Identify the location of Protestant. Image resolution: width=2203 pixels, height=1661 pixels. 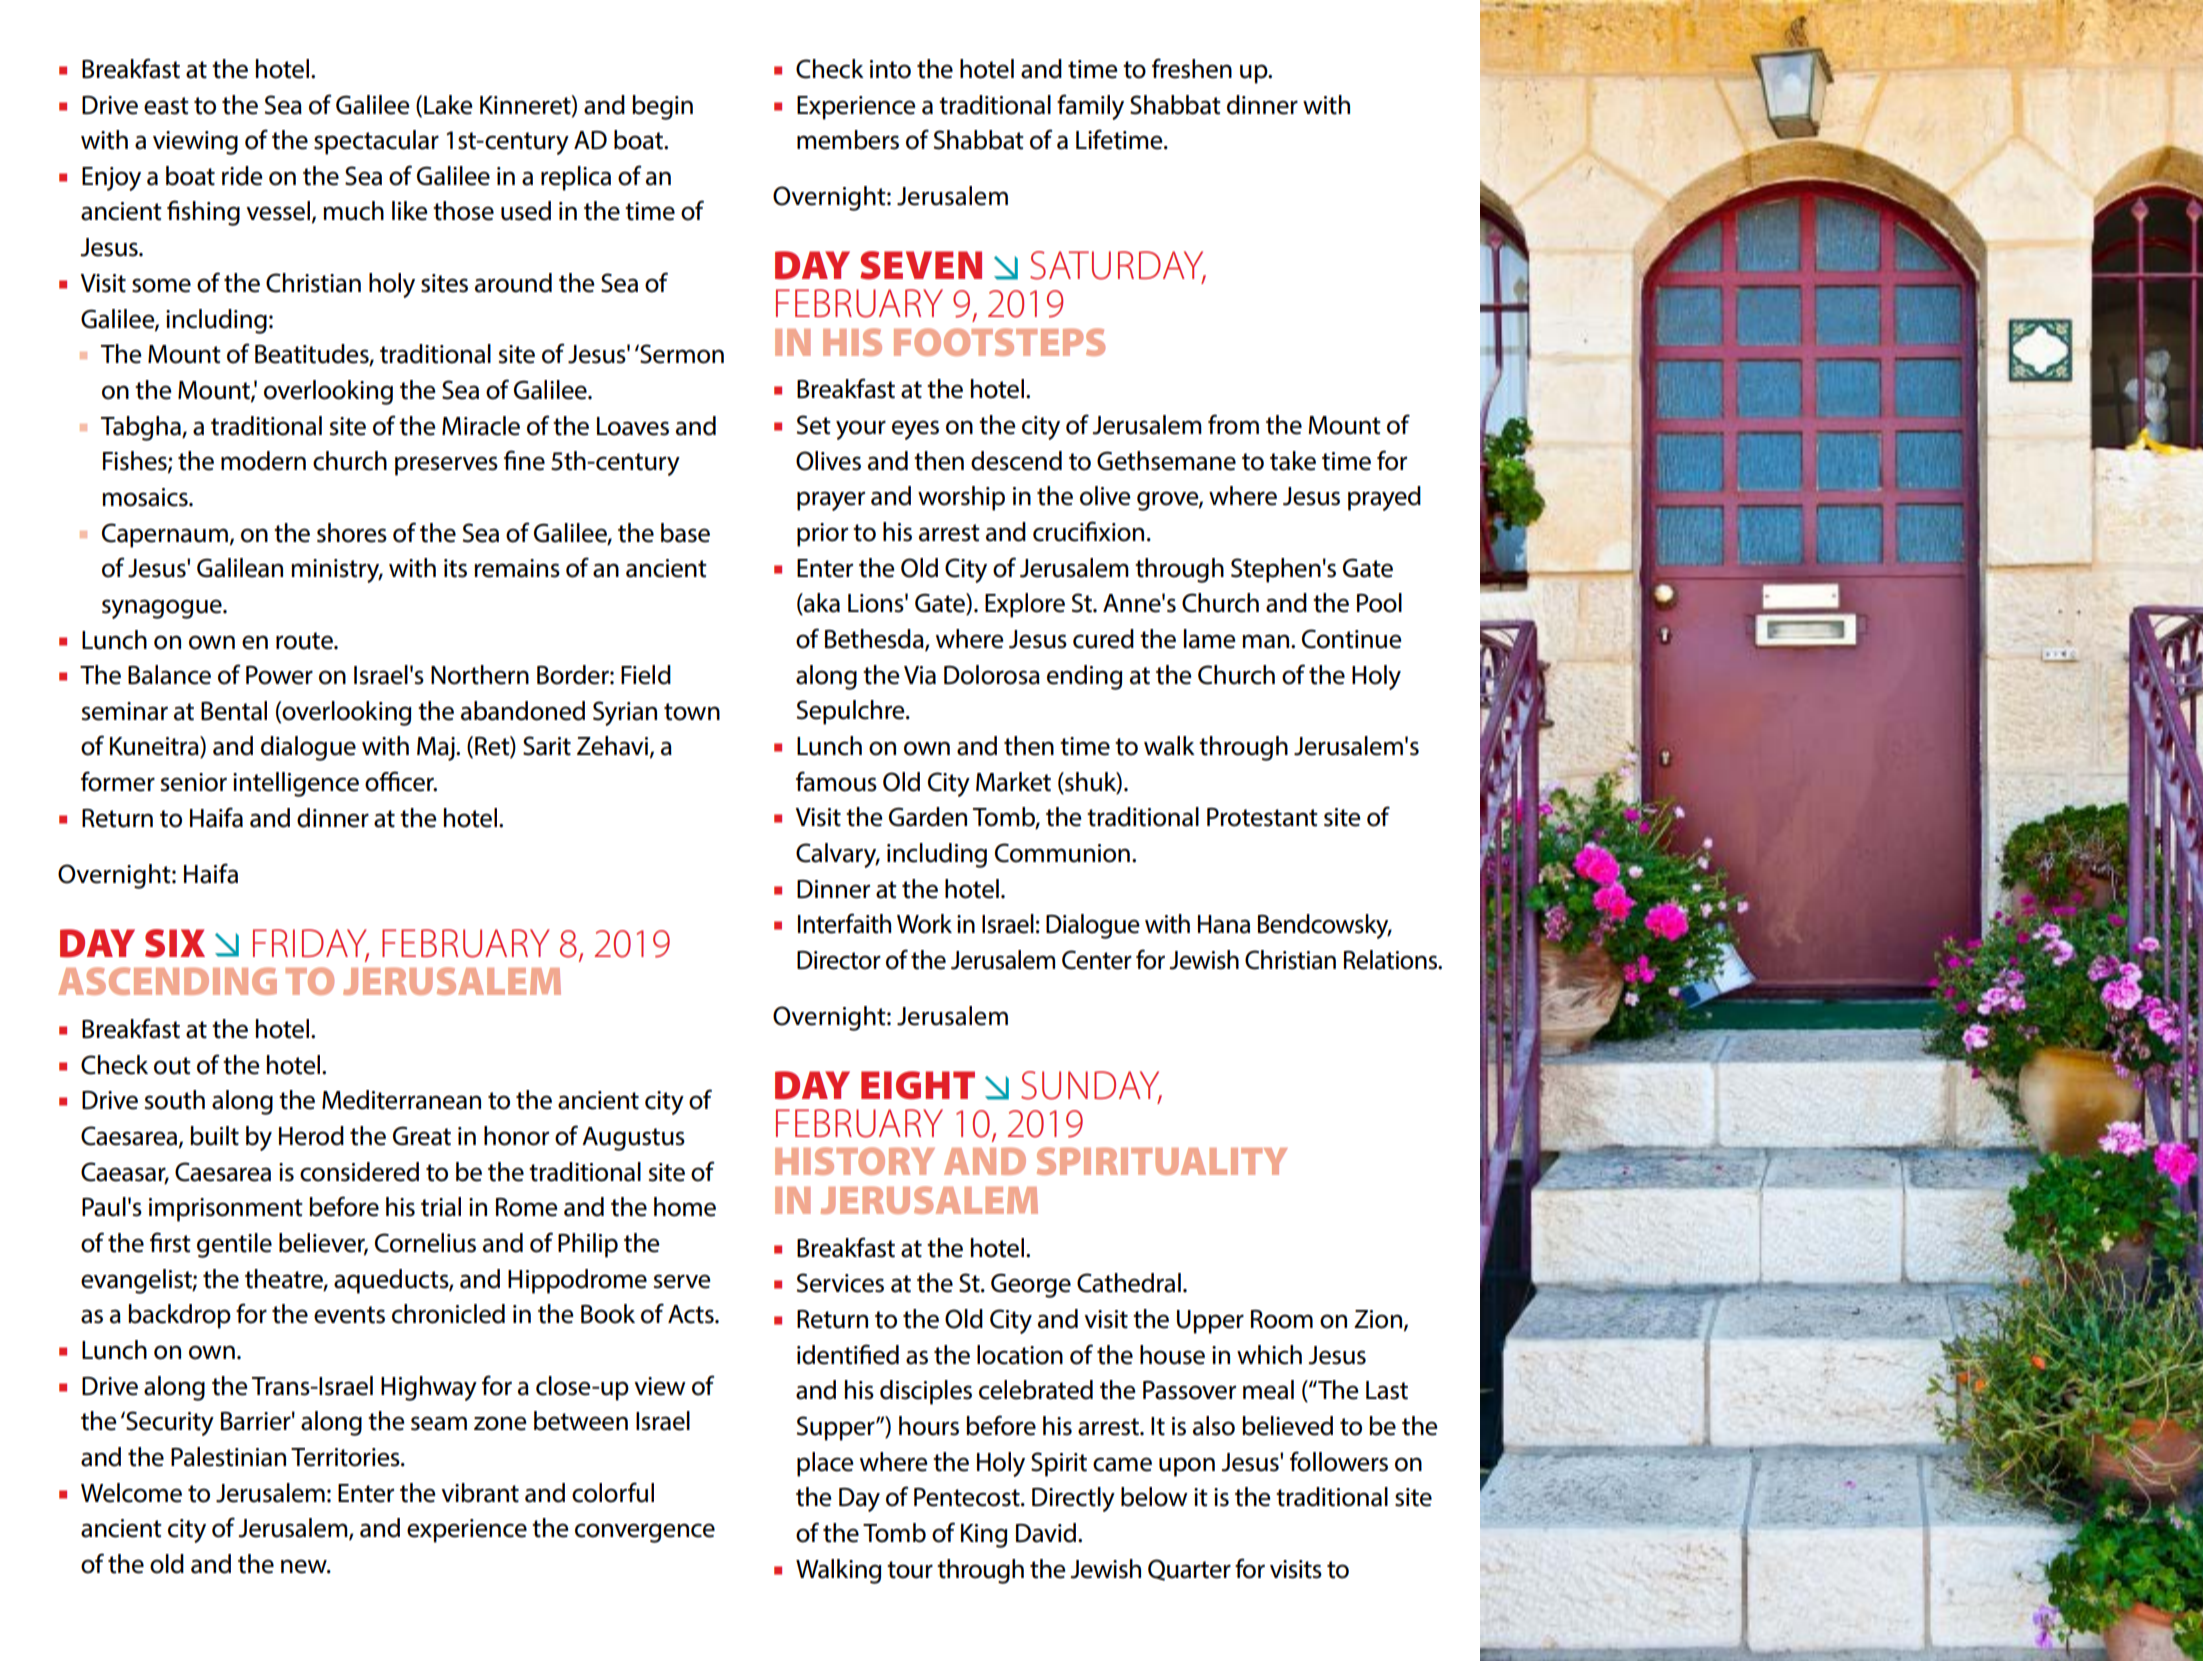
(1262, 817).
